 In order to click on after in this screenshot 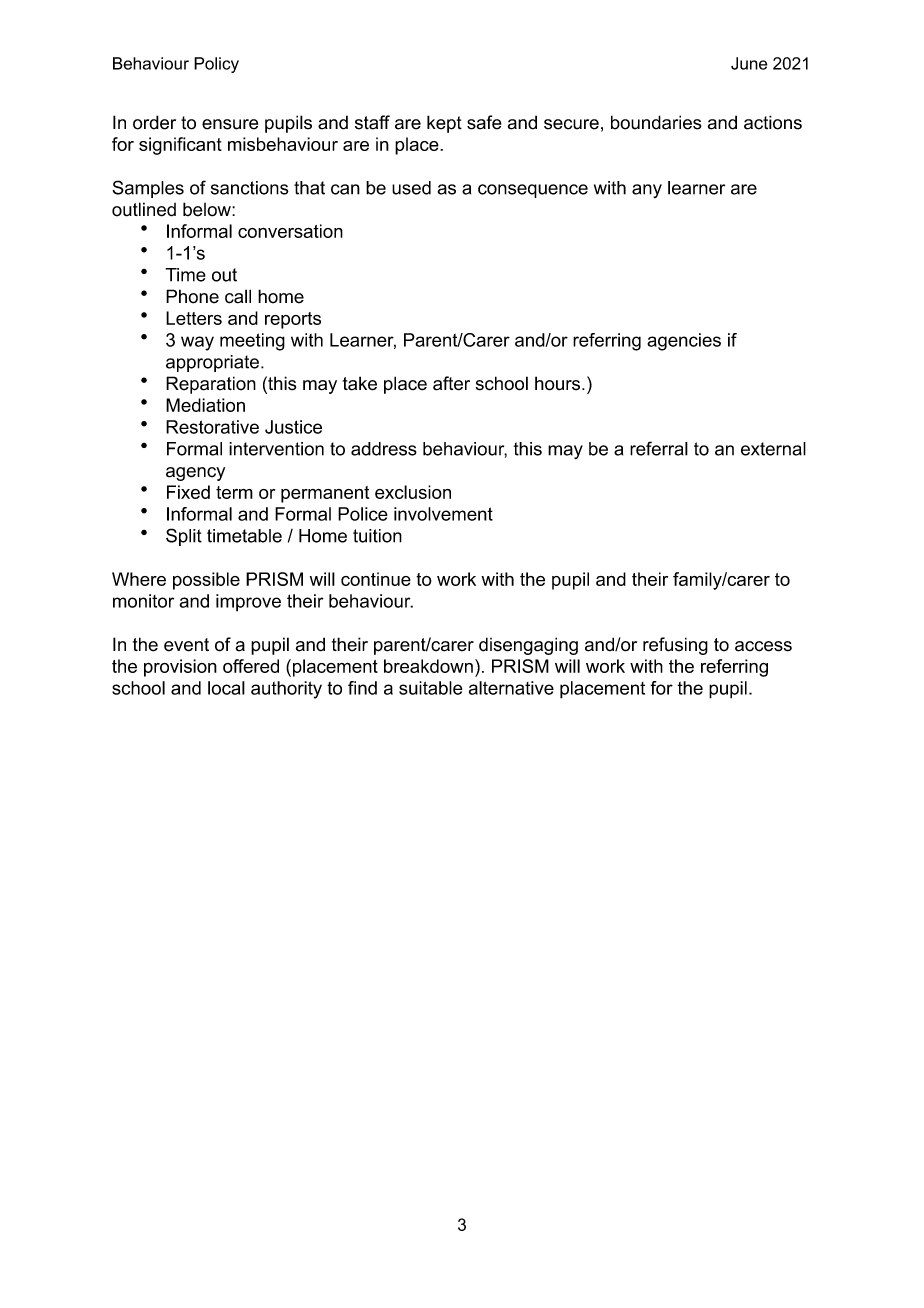, I will do `click(451, 383)`.
